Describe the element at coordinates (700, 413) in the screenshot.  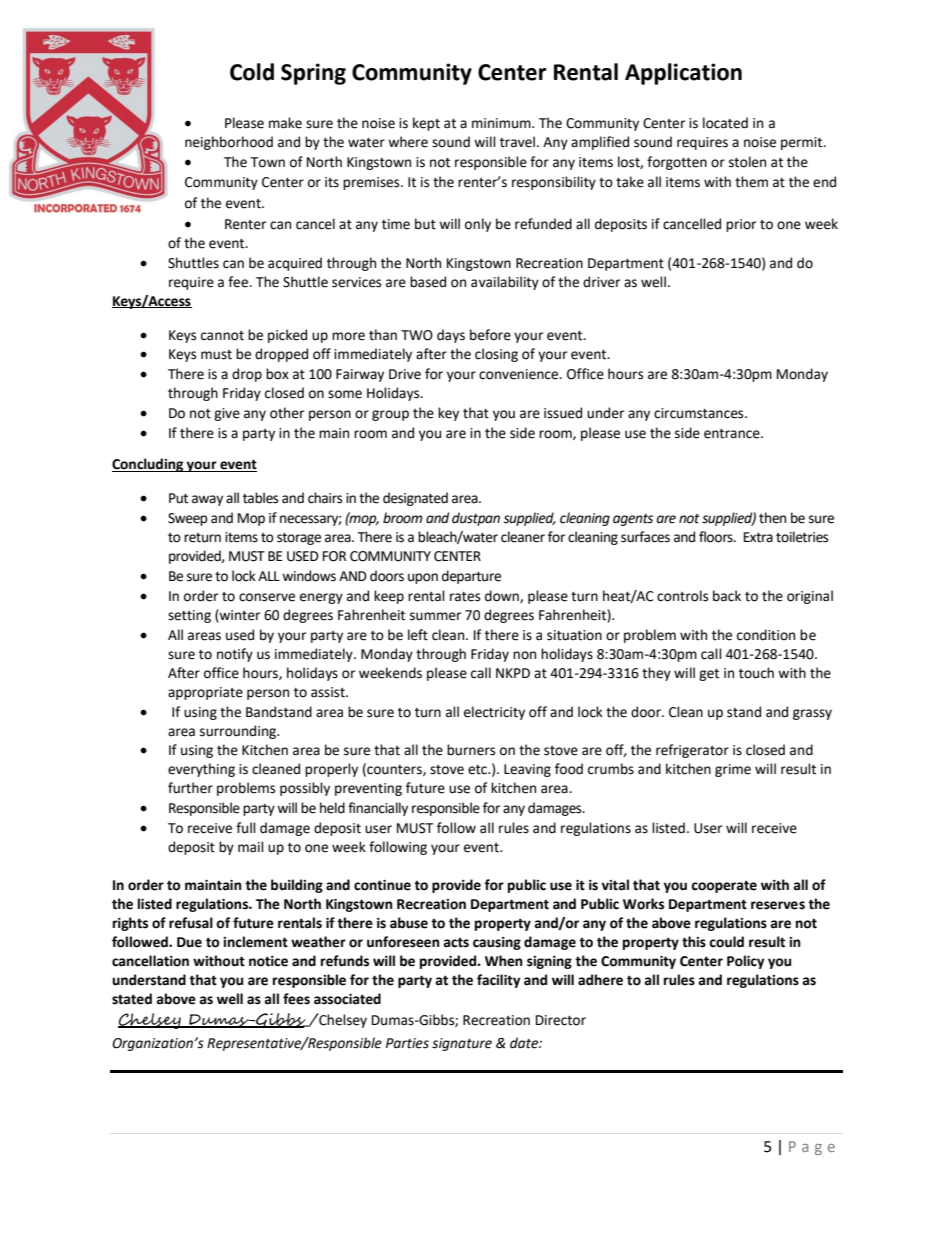
I see `circumstances` at that location.
